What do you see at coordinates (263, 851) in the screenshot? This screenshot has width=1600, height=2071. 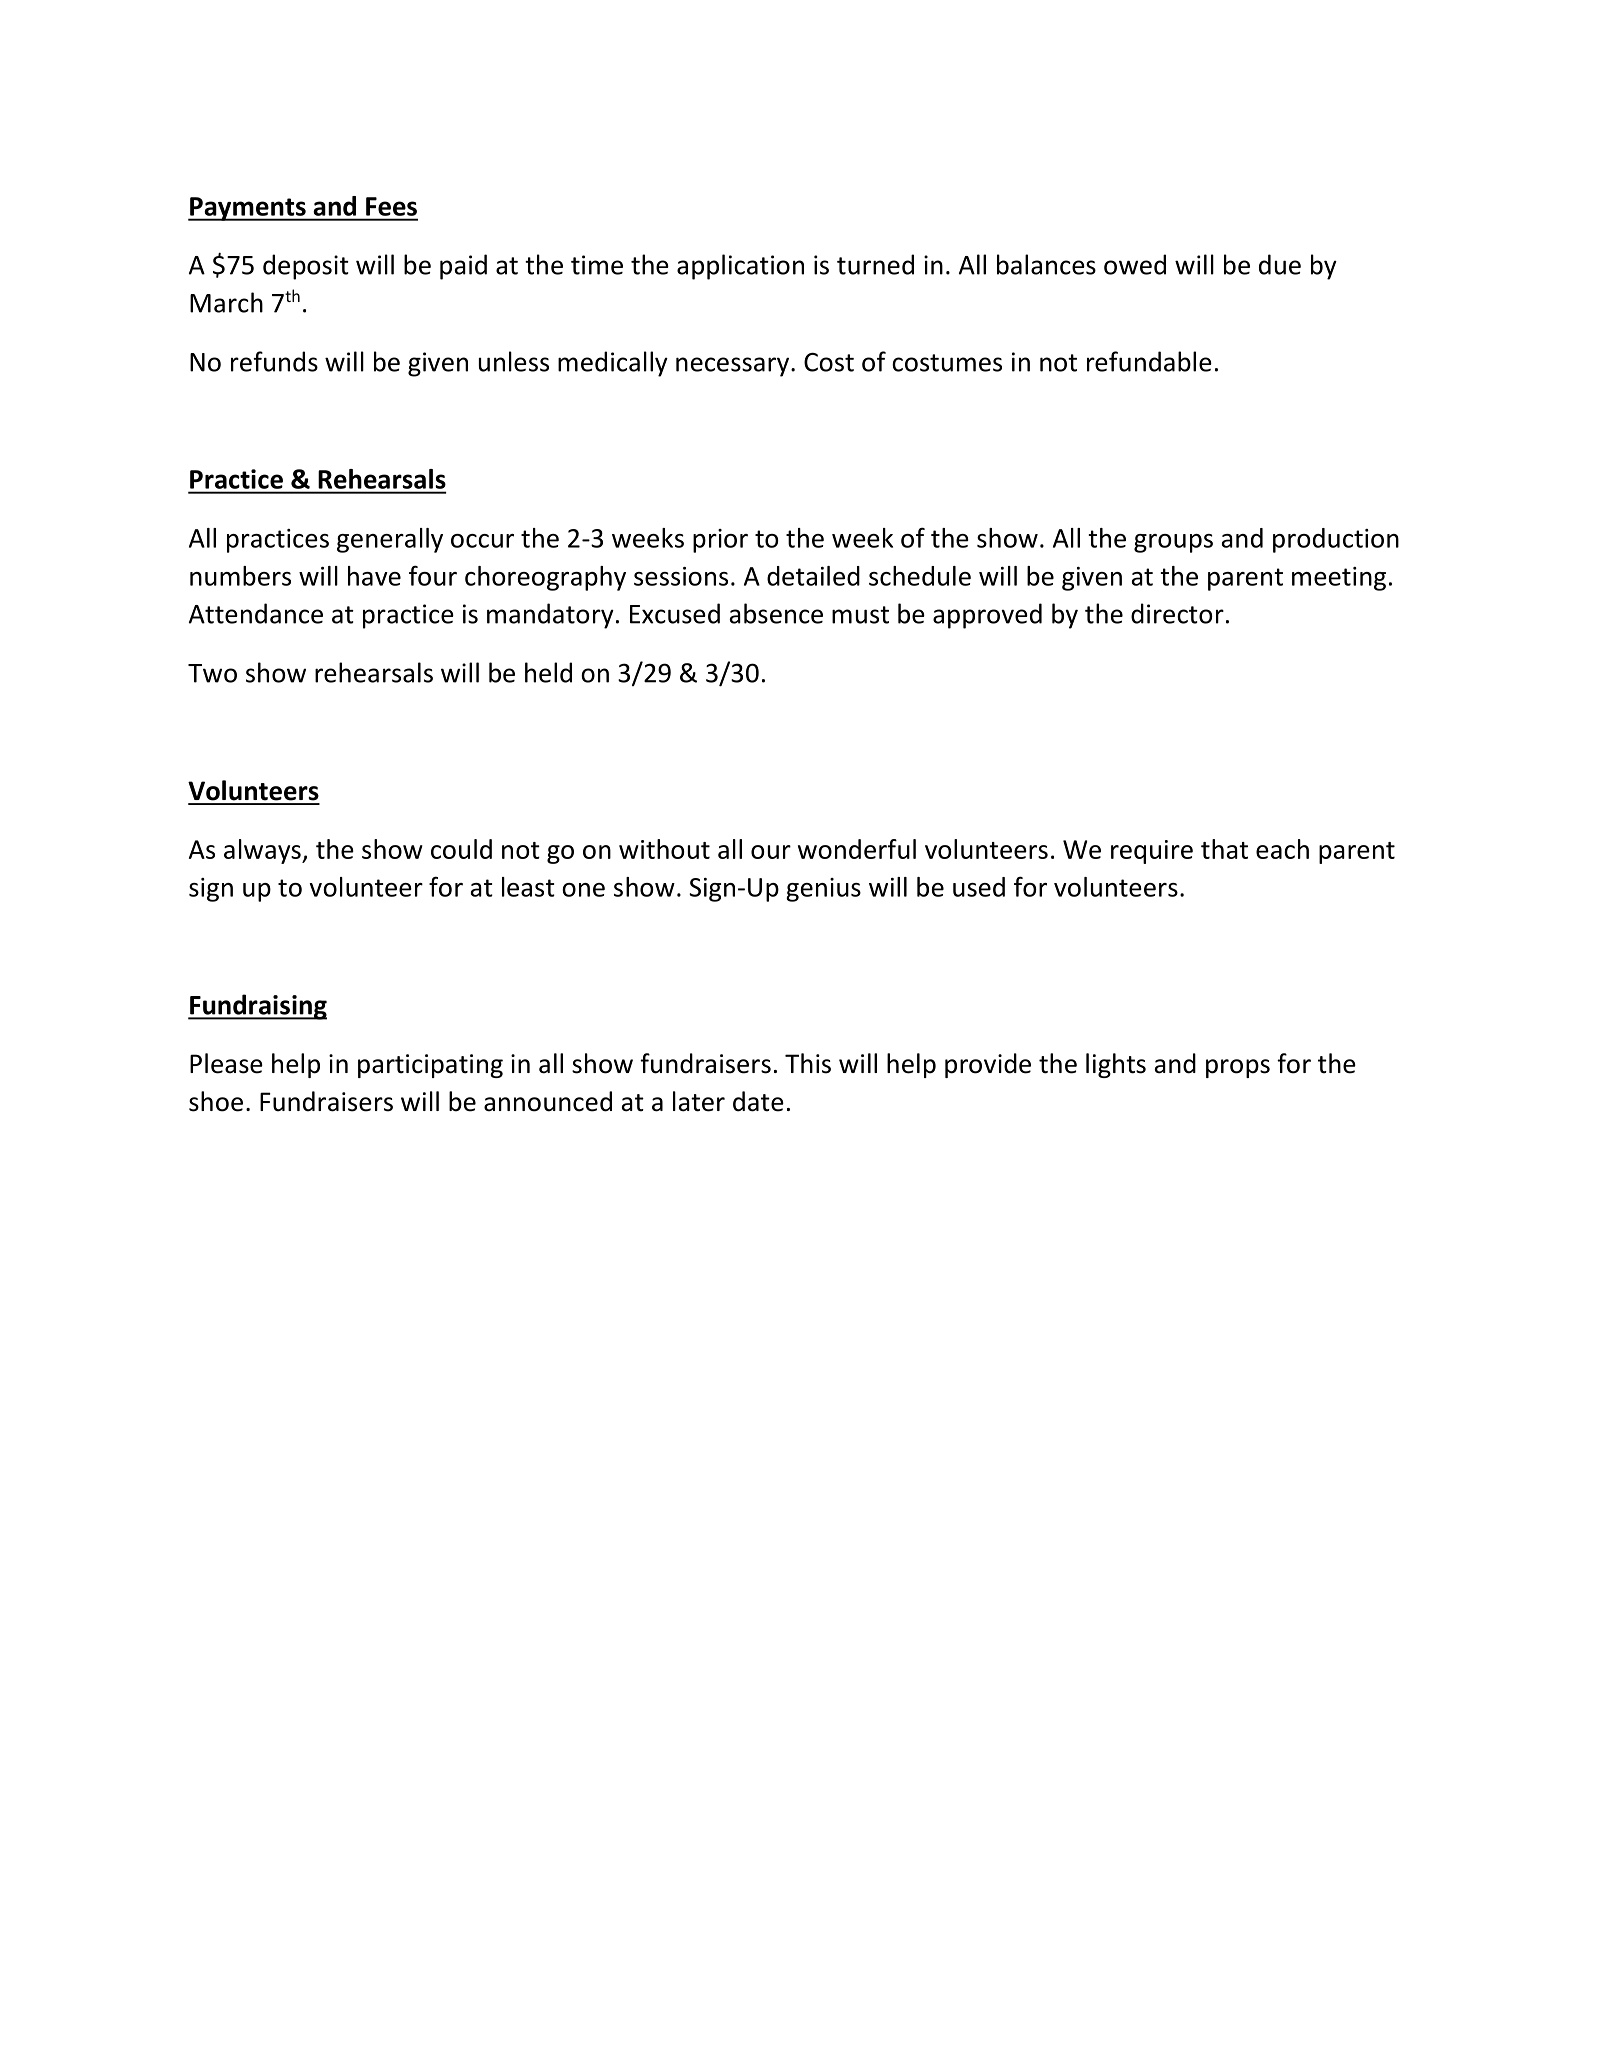 I see `always` at bounding box center [263, 851].
